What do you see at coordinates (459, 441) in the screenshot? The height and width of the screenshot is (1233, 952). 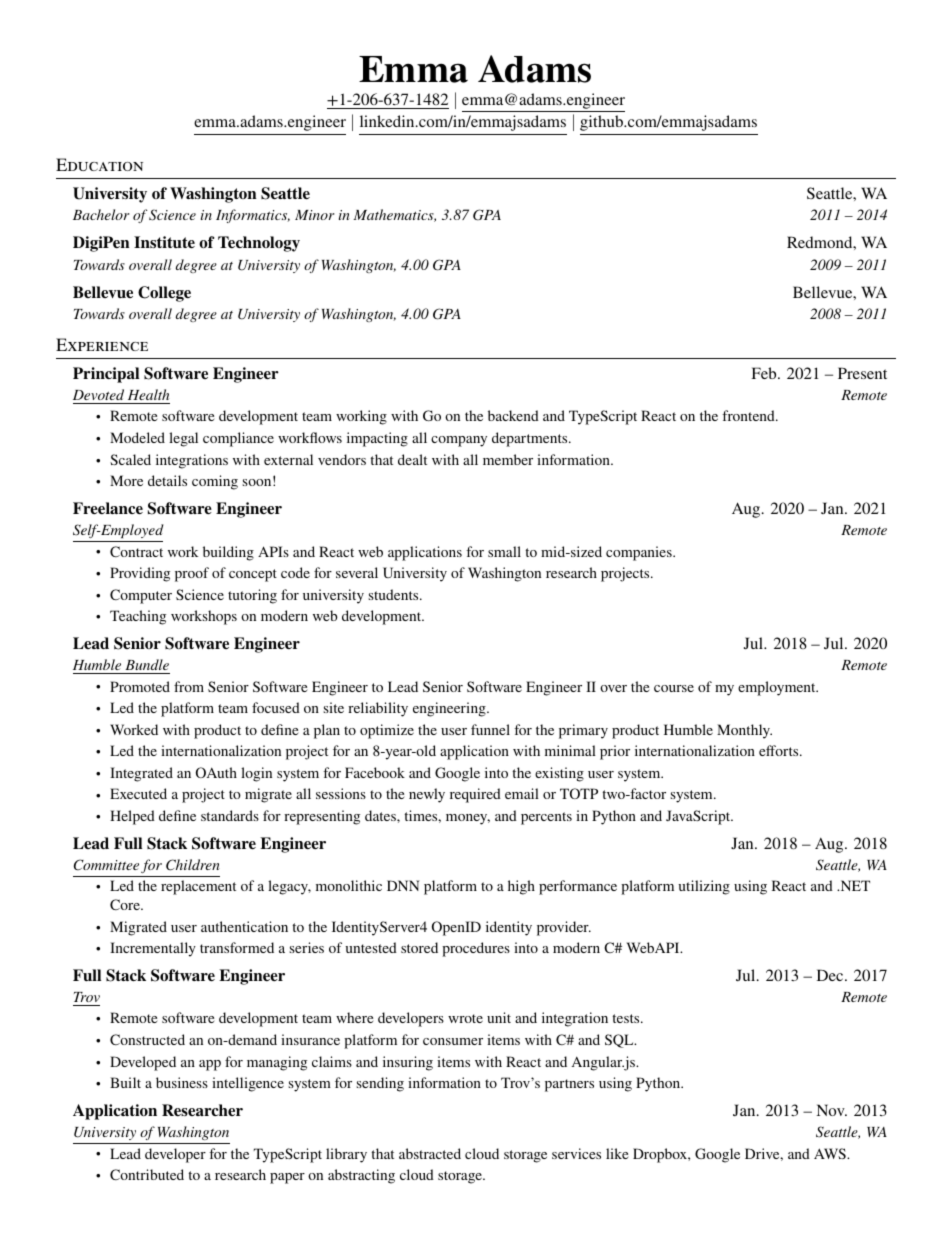 I see `company` at bounding box center [459, 441].
